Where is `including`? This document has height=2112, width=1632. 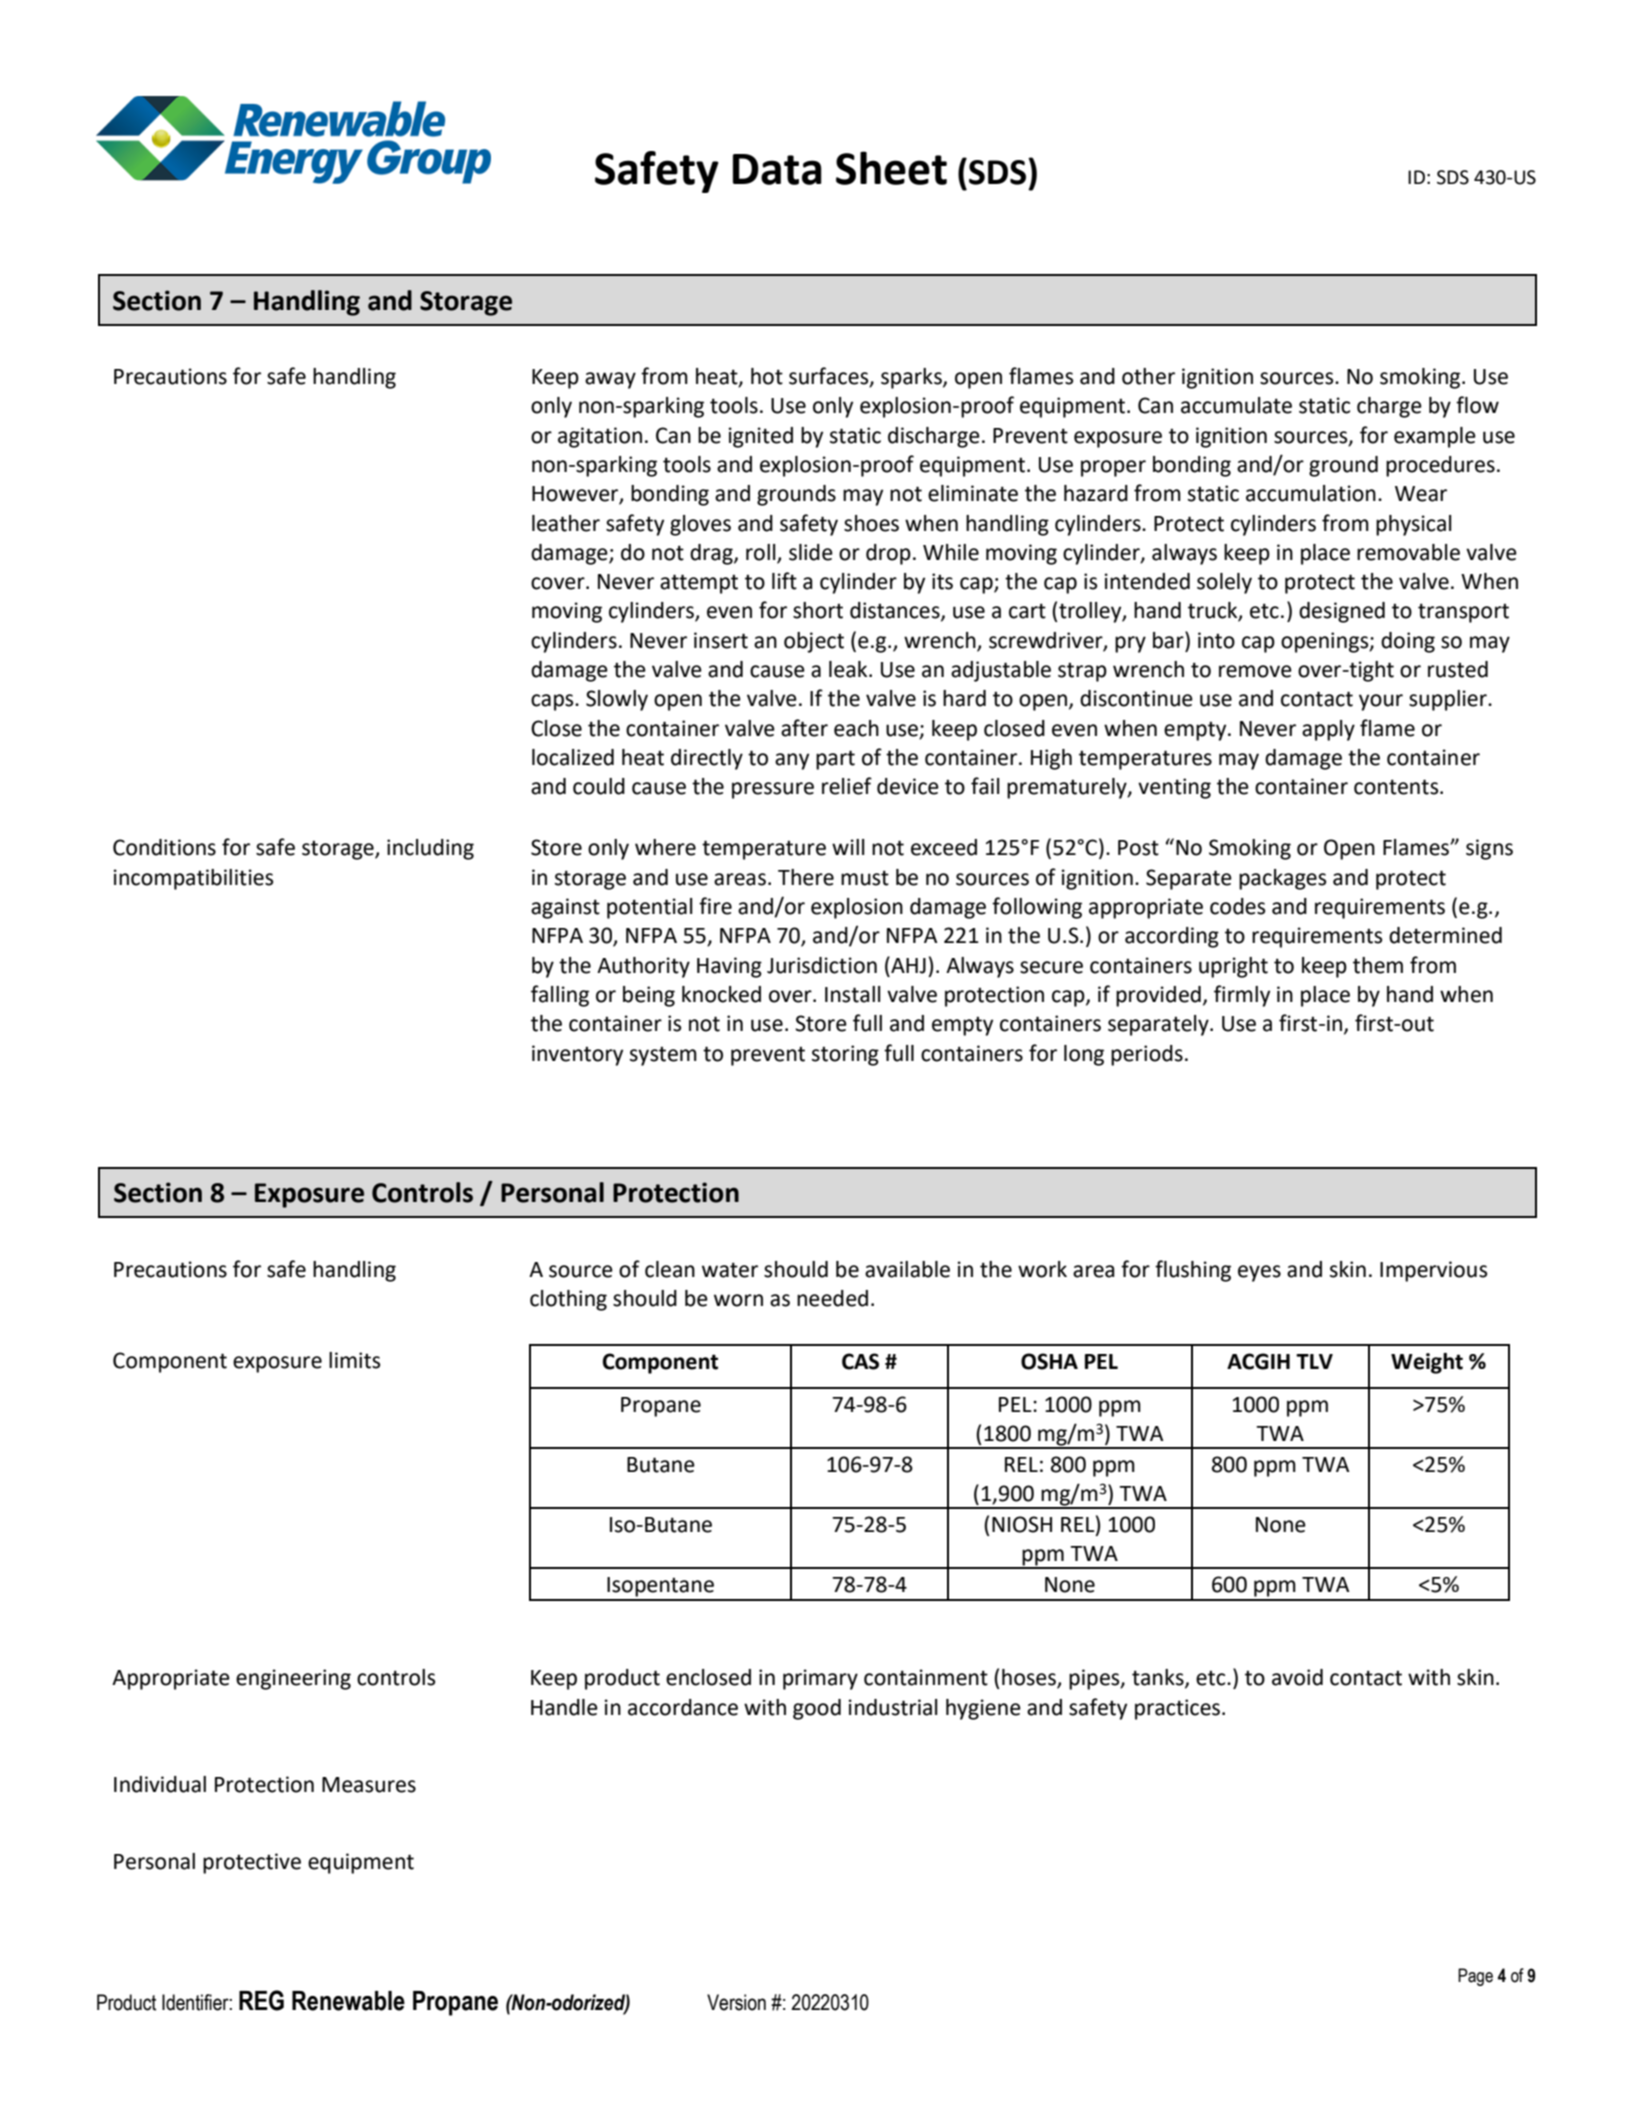 including is located at coordinates (430, 849).
